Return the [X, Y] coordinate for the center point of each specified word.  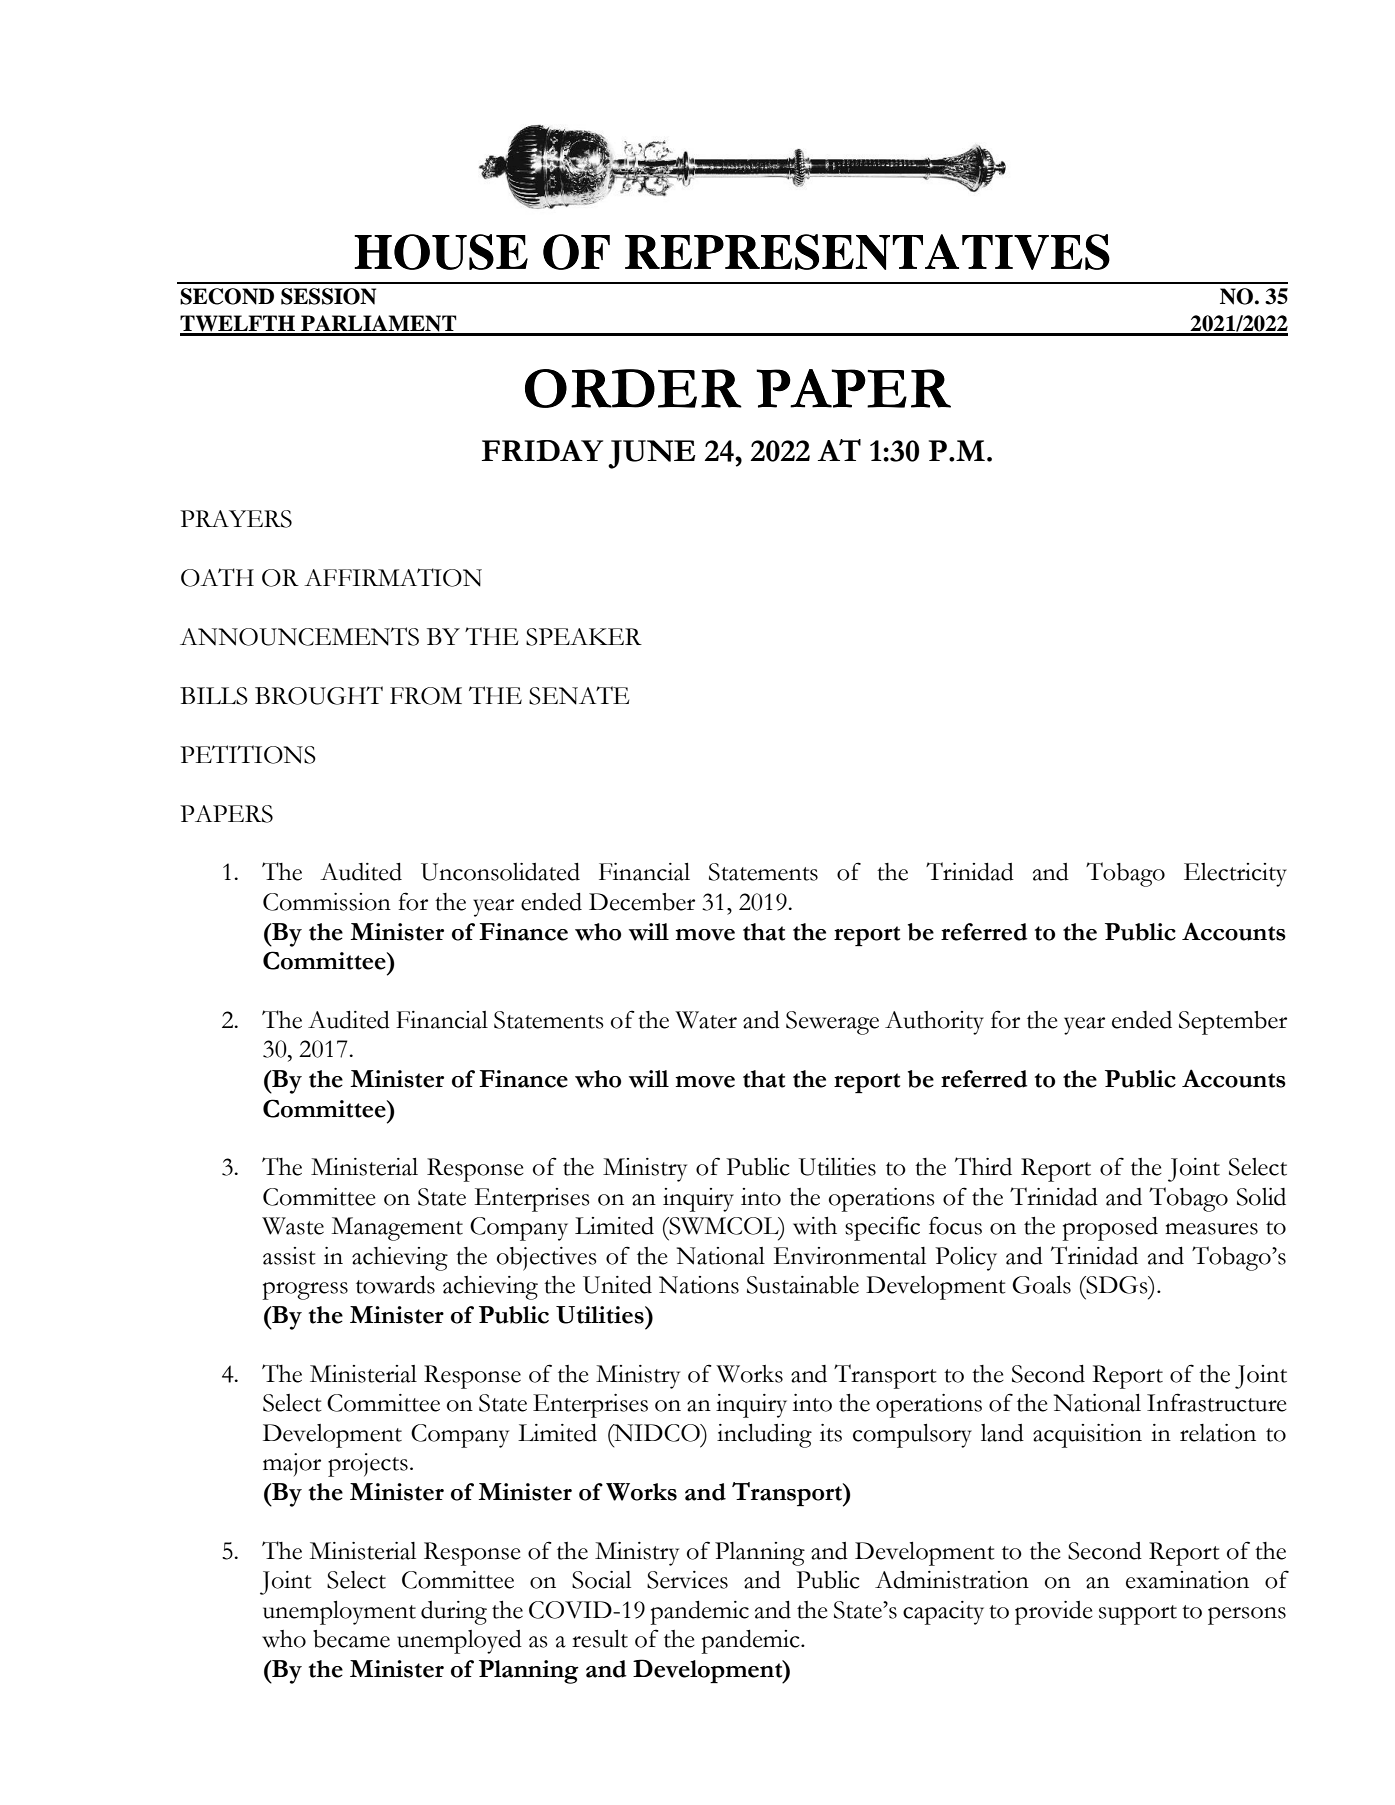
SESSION [328, 296]
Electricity [1235, 875]
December [642, 902]
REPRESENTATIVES [867, 252]
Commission [327, 902]
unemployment [339, 1613]
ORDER [633, 388]
